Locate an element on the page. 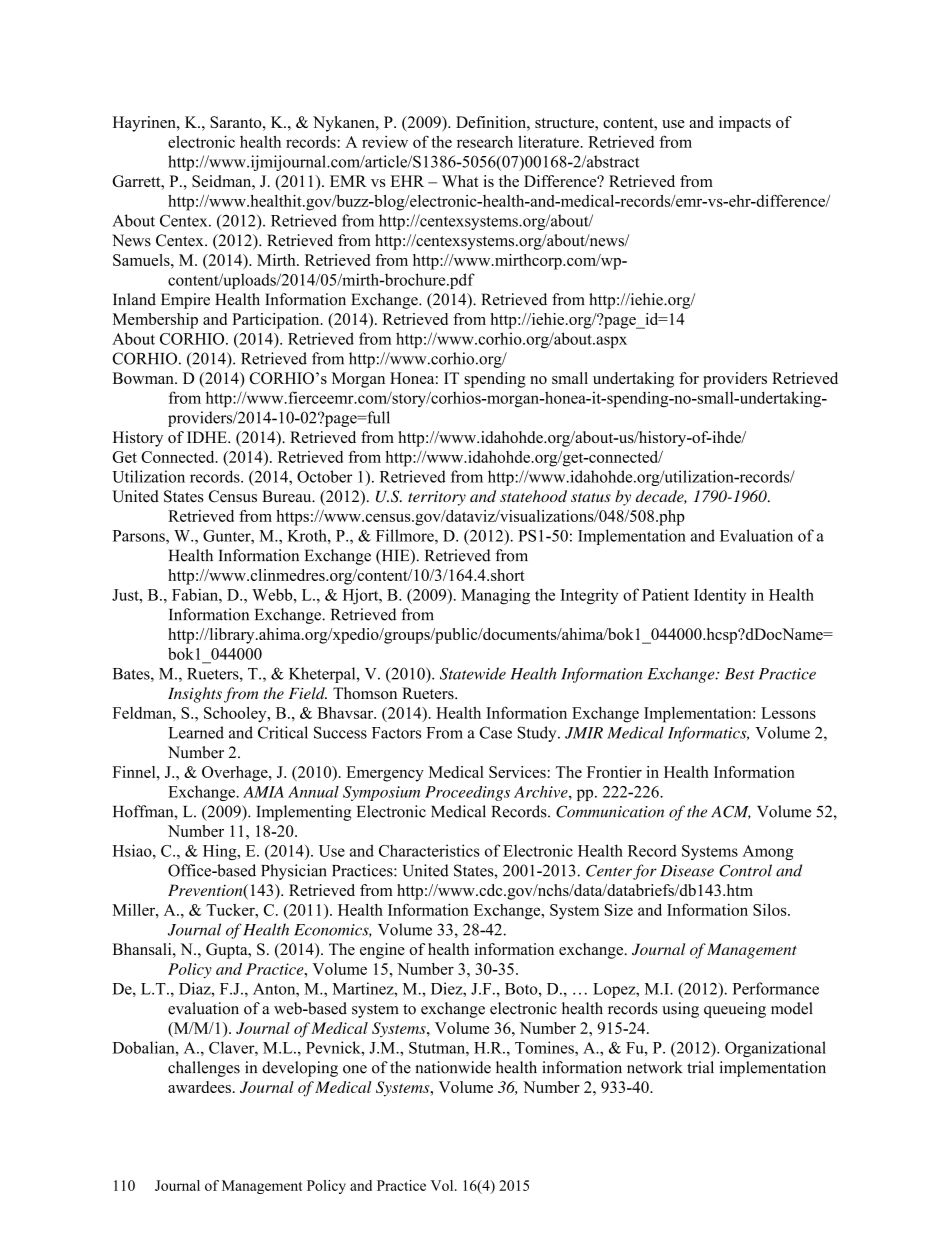  Bowman is located at coordinates (144, 378).
